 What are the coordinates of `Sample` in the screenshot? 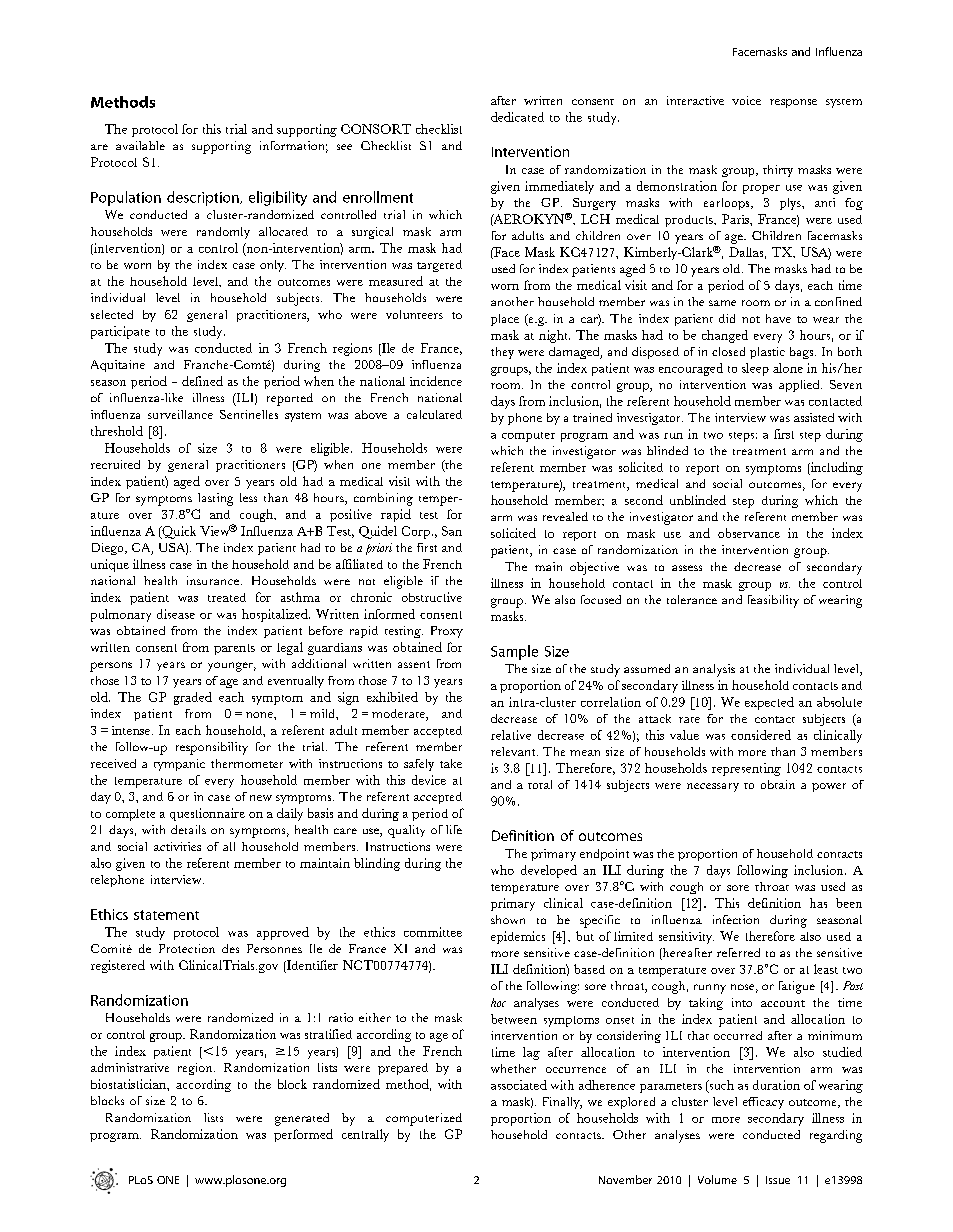 It's located at (514, 652).
